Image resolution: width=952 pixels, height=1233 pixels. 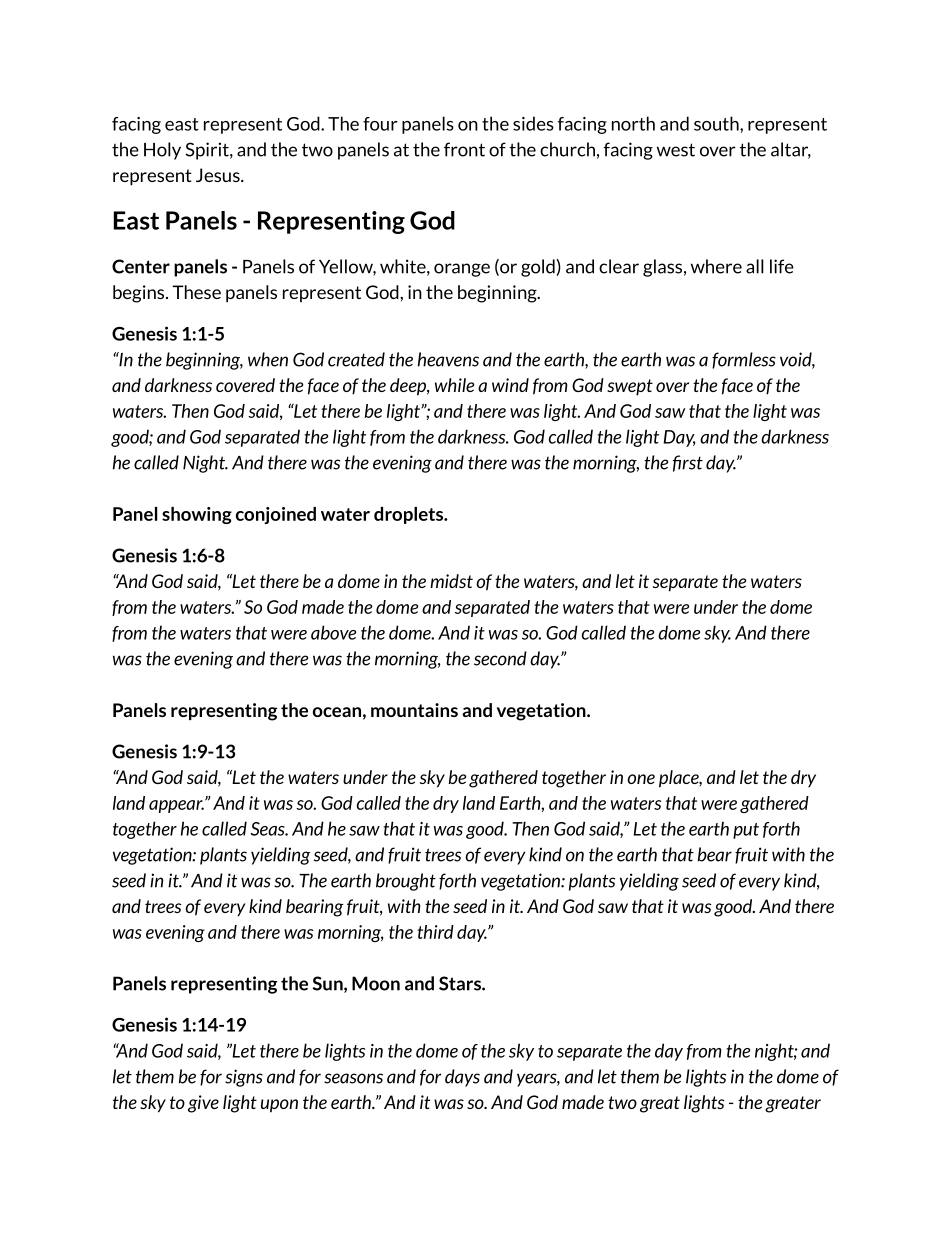 What do you see at coordinates (176, 806) in the screenshot?
I see `appear` at bounding box center [176, 806].
